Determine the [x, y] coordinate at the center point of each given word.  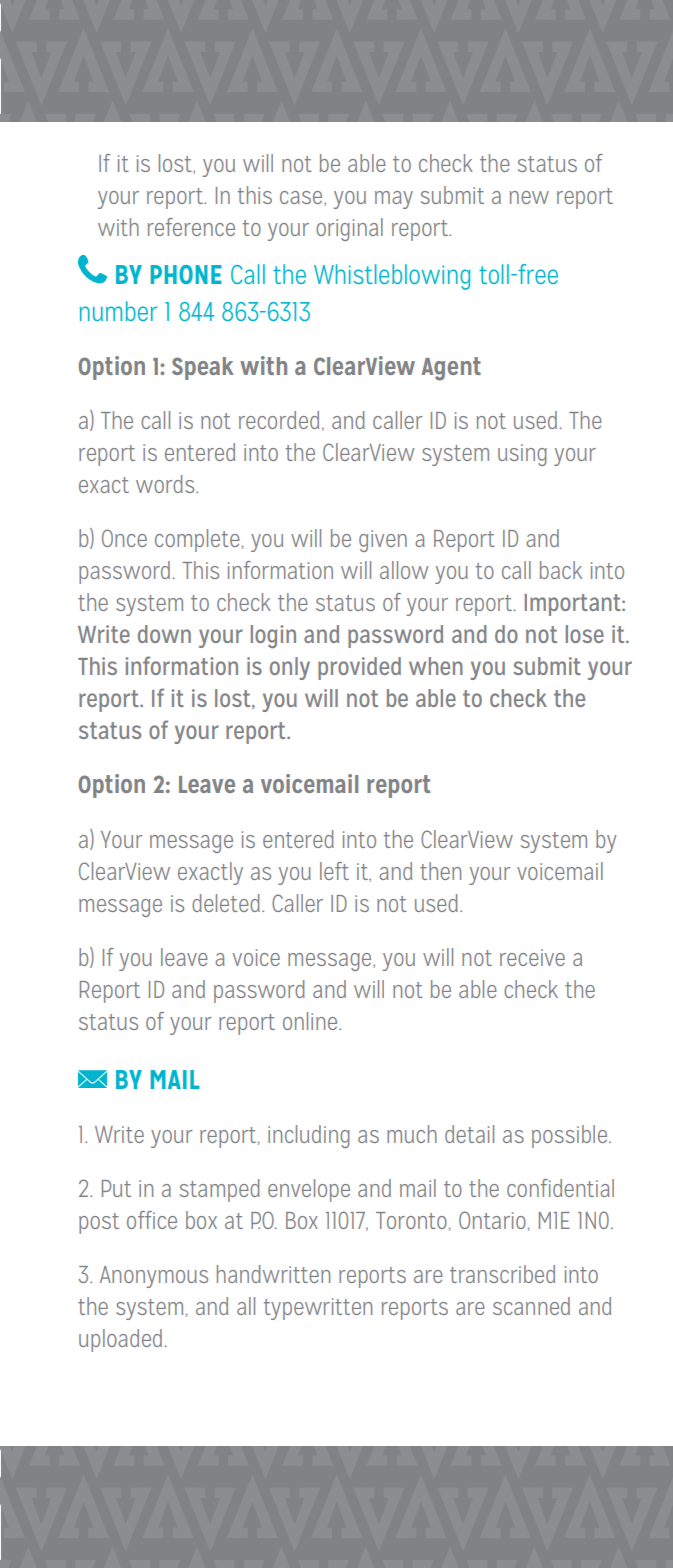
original [349, 229]
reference [191, 227]
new [529, 197]
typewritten [318, 1309]
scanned [531, 1306]
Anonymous [154, 1277]
